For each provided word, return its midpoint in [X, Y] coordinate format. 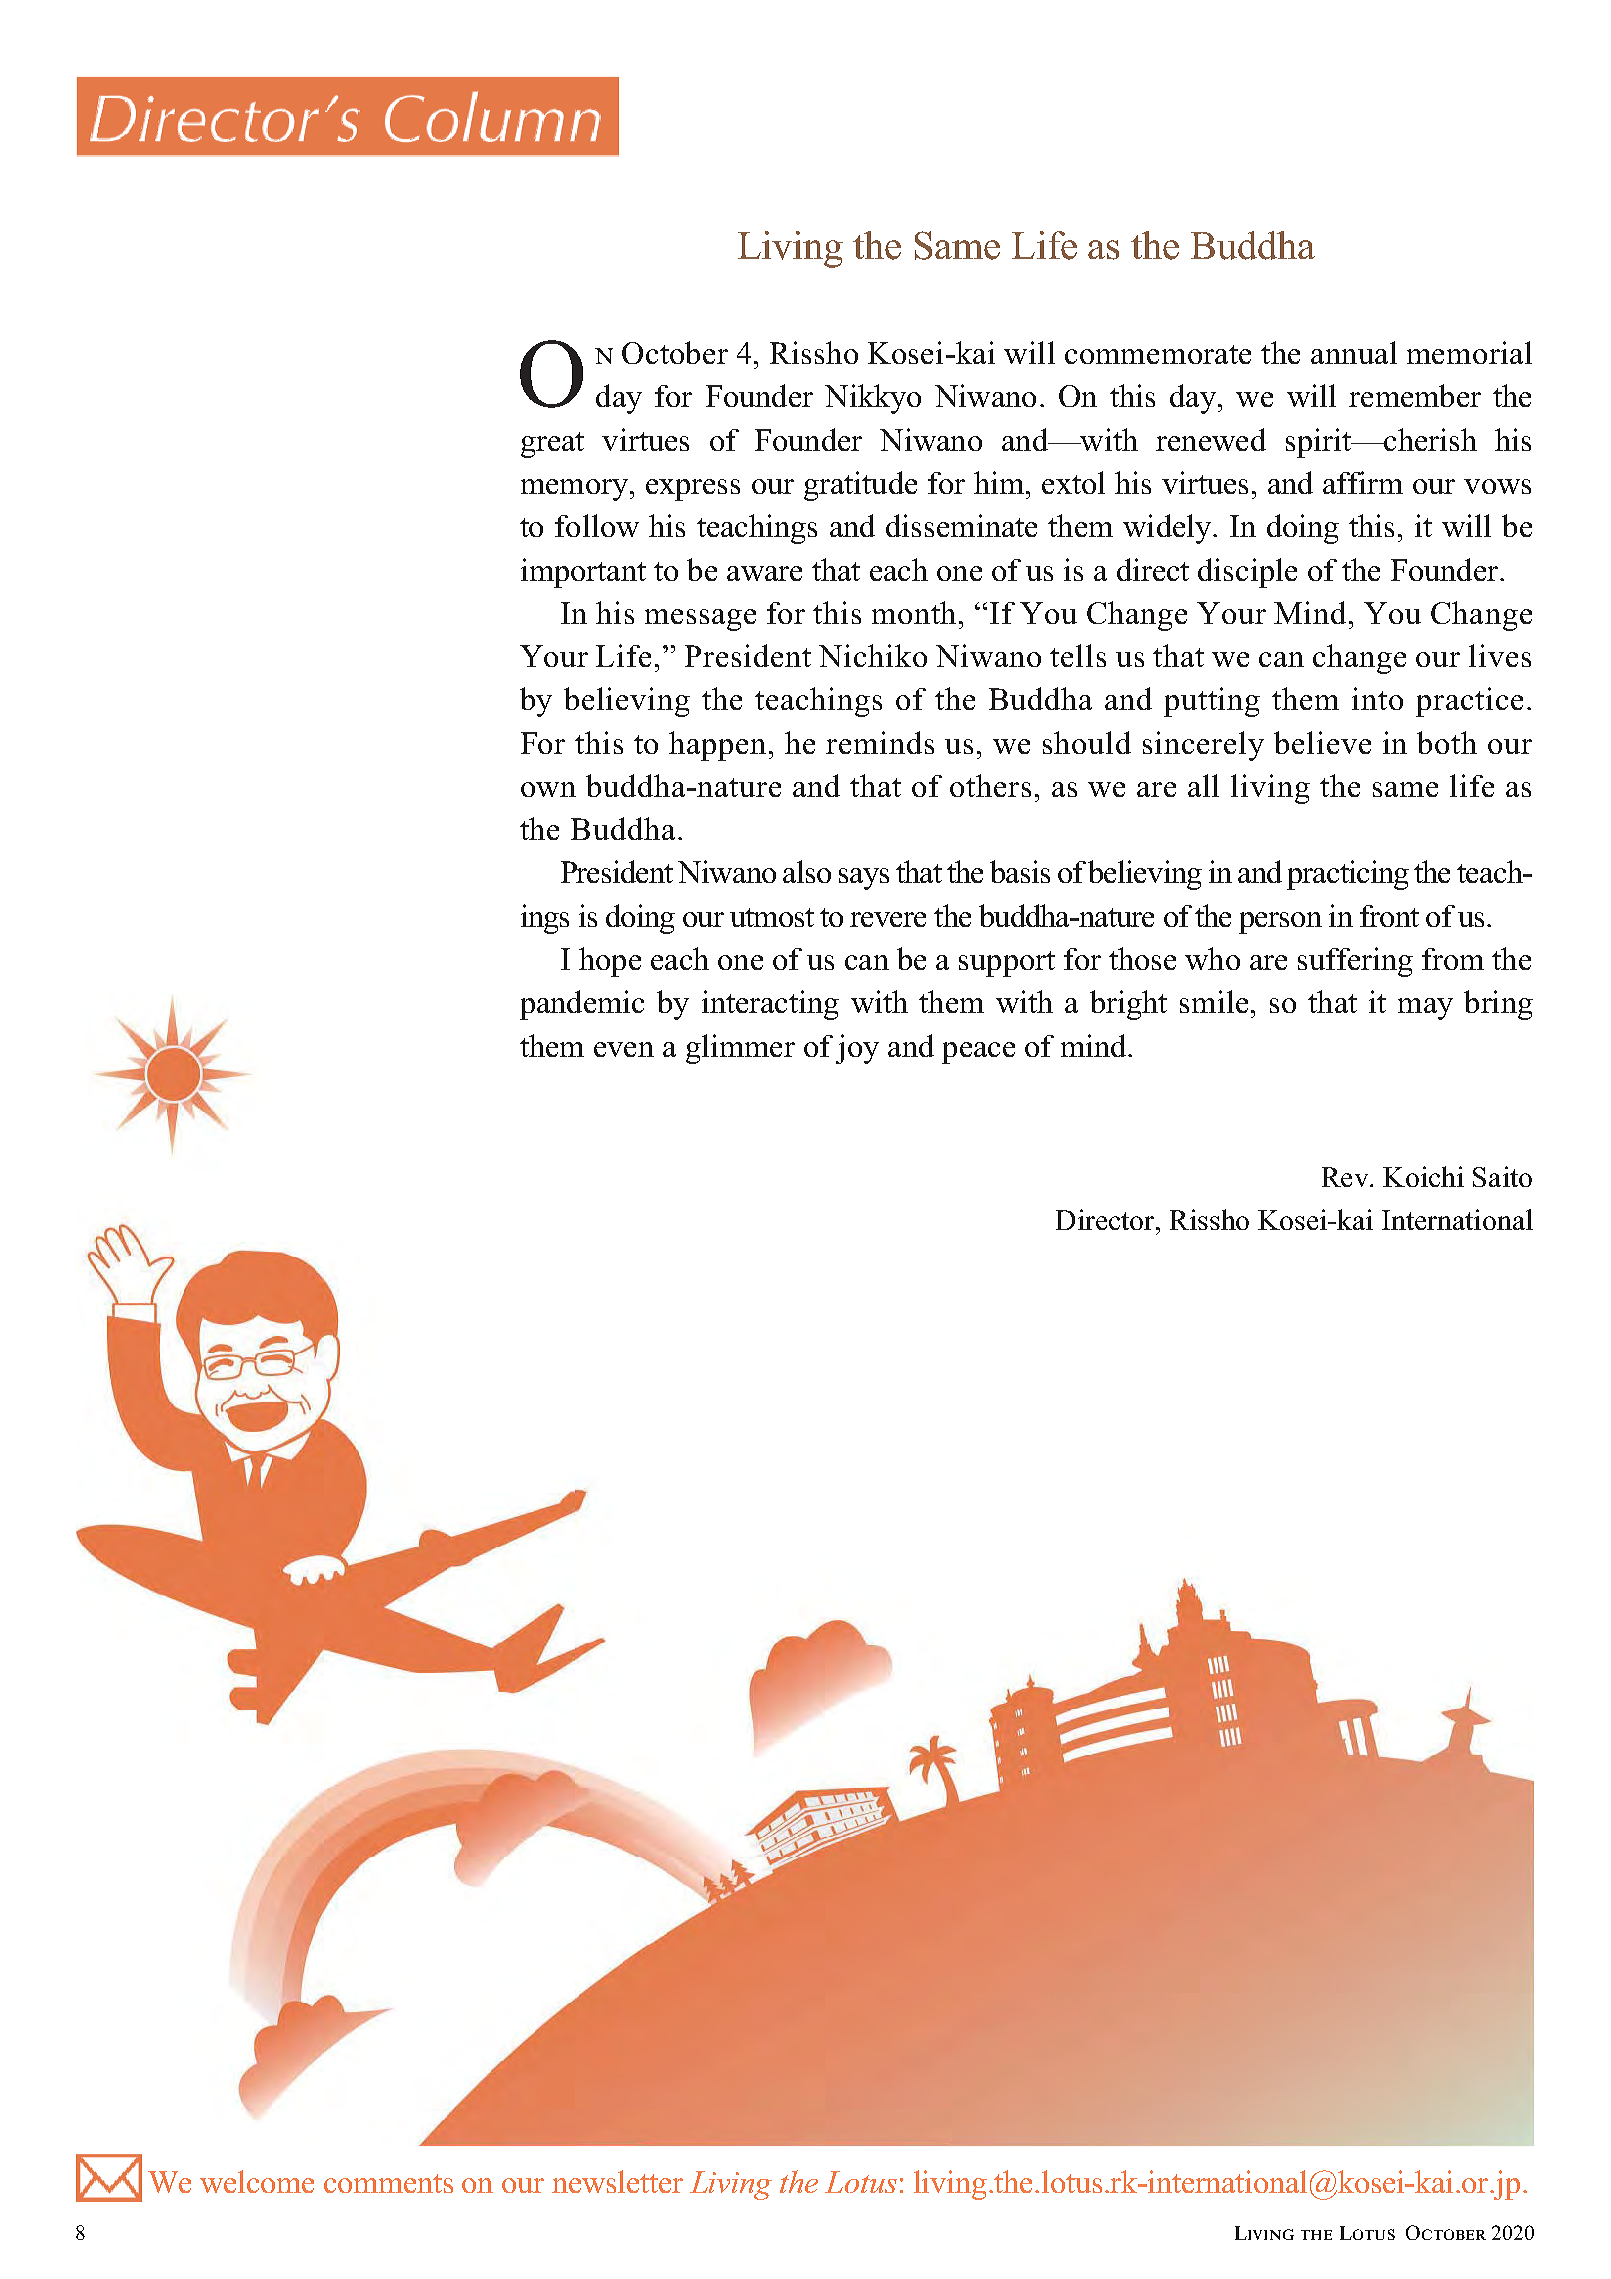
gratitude [860, 486]
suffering [1355, 962]
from [1453, 959]
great [552, 445]
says [864, 879]
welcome [257, 2181]
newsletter [617, 2181]
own [548, 789]
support [1007, 964]
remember [1415, 395]
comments [388, 2183]
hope [610, 962]
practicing [1348, 875]
